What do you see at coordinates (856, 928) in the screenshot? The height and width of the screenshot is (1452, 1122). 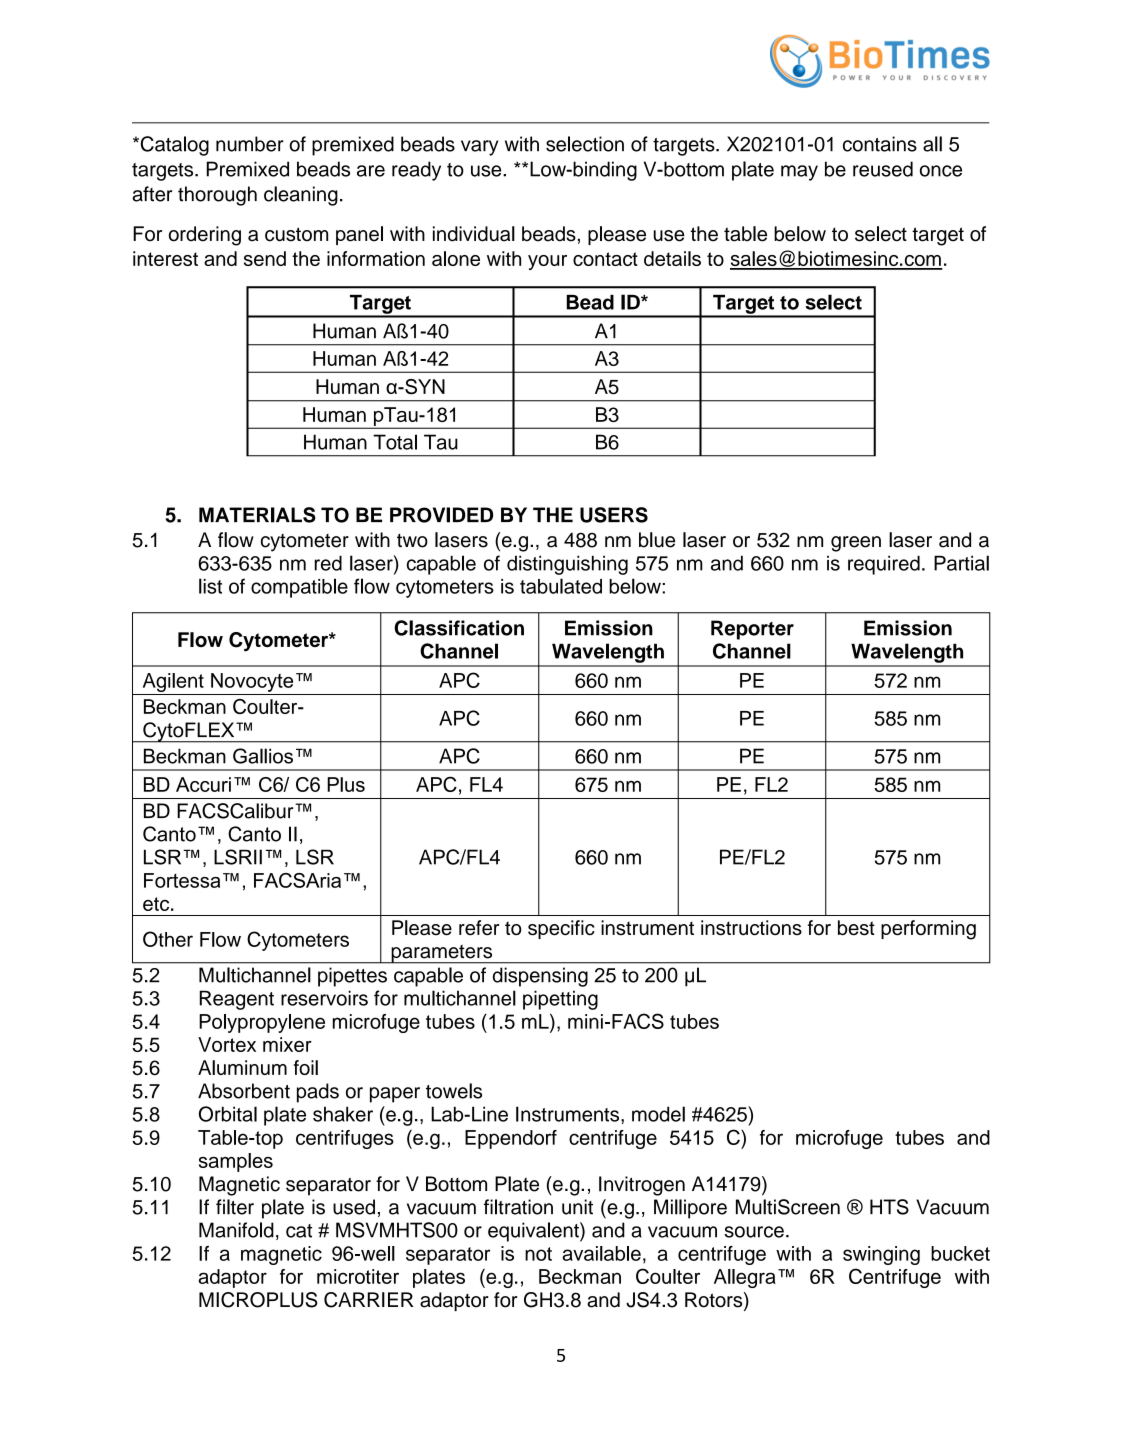 I see `best` at bounding box center [856, 928].
